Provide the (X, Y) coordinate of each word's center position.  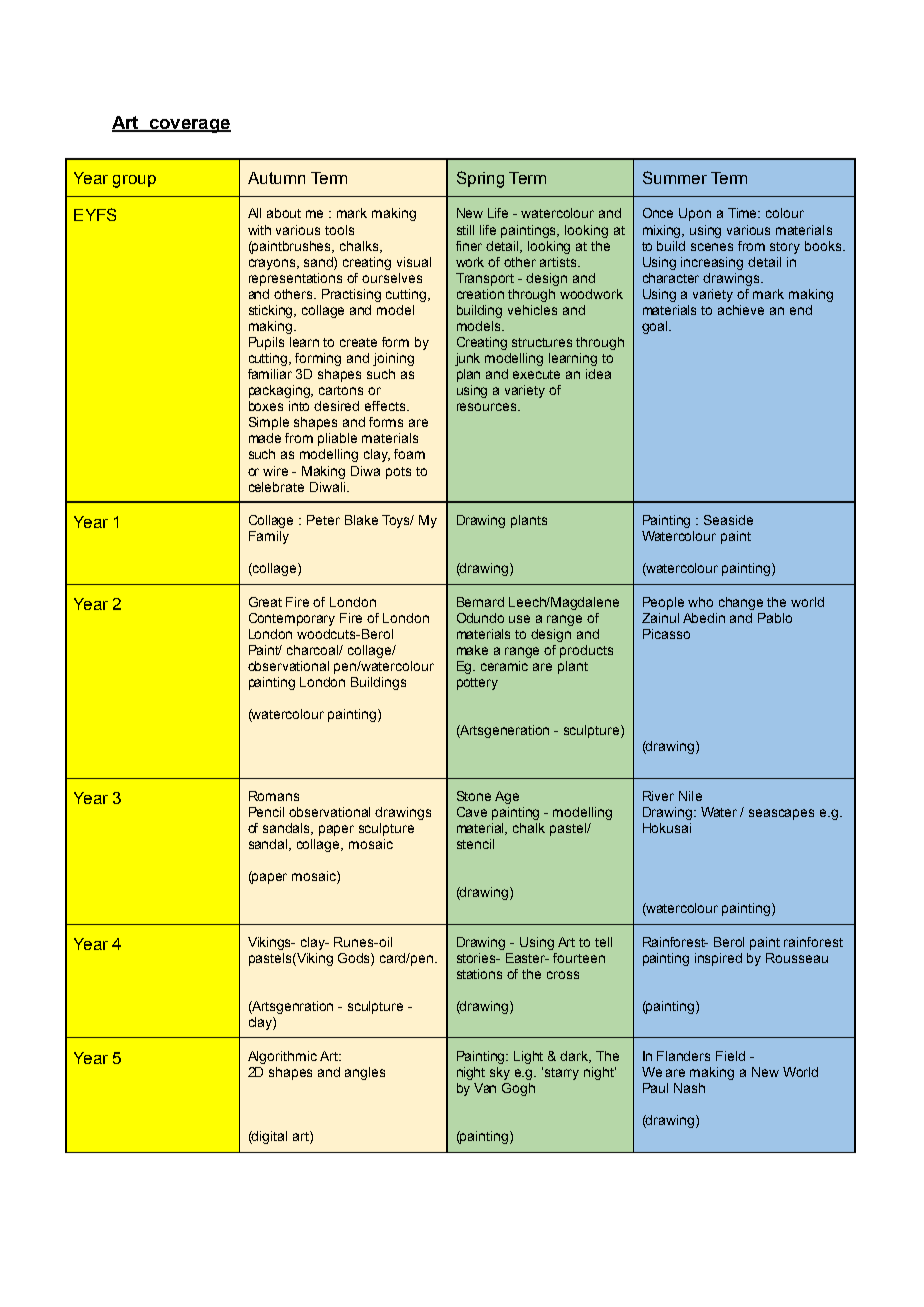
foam (409, 454)
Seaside (728, 520)
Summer (675, 177)
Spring (480, 179)
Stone (474, 796)
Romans (274, 796)
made (265, 438)
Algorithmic (282, 1057)
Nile (690, 796)
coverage (189, 126)
